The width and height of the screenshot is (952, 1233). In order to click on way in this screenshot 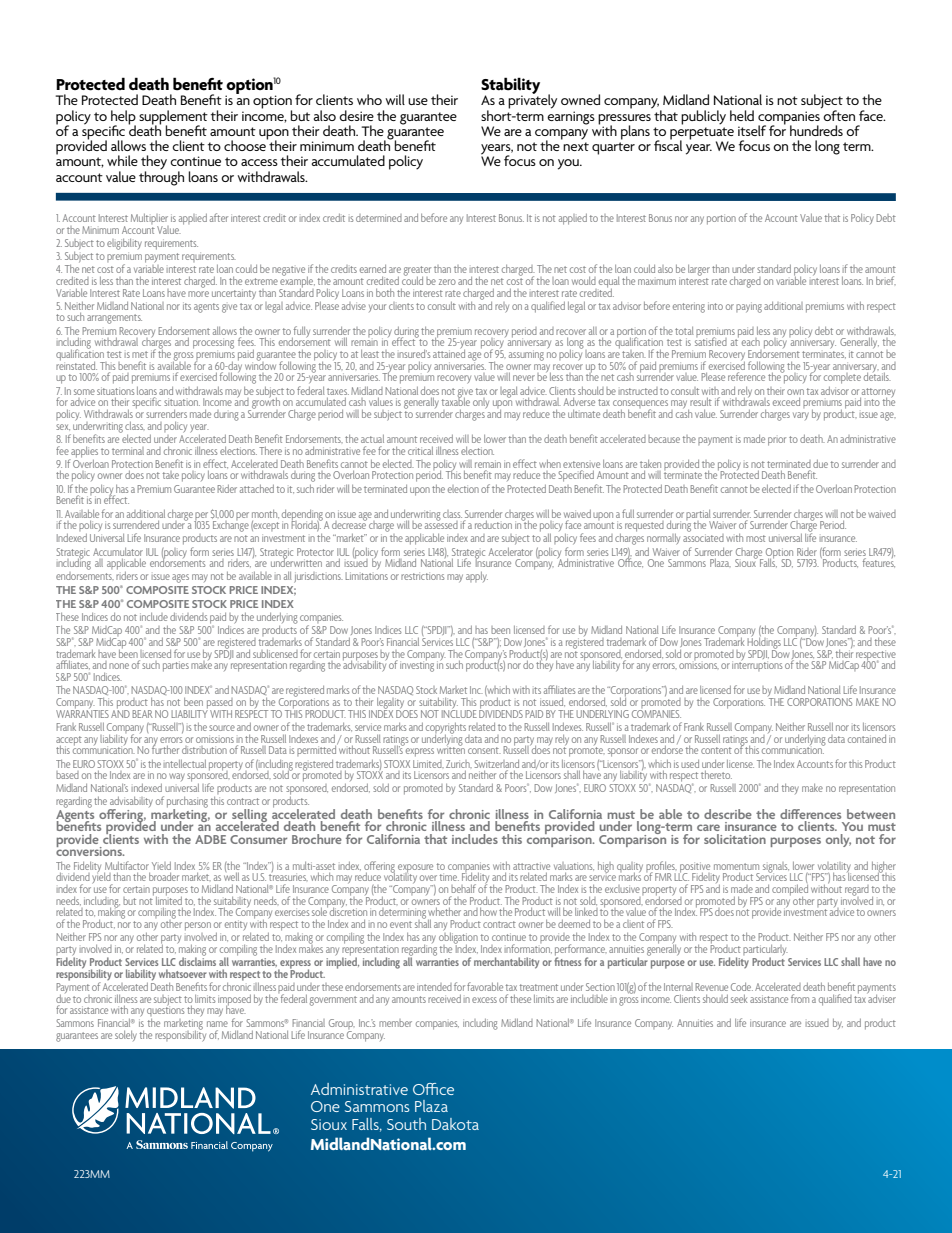, I will do `click(177, 777)`.
